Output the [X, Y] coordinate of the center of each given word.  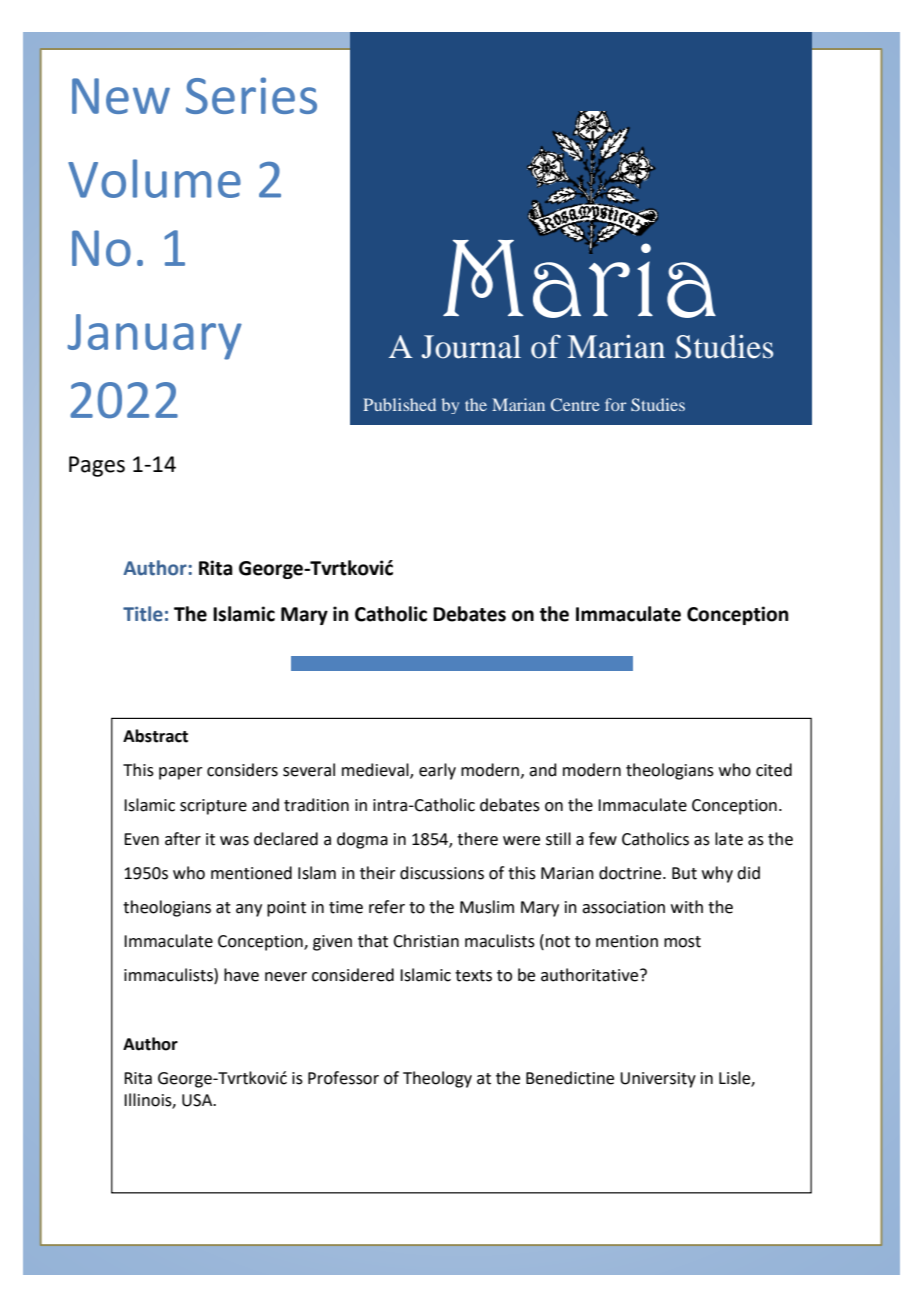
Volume [154, 178]
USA [198, 1100]
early [437, 771]
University [658, 1080]
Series [251, 95]
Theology [437, 1079]
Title [143, 614]
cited [774, 770]
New [121, 96]
